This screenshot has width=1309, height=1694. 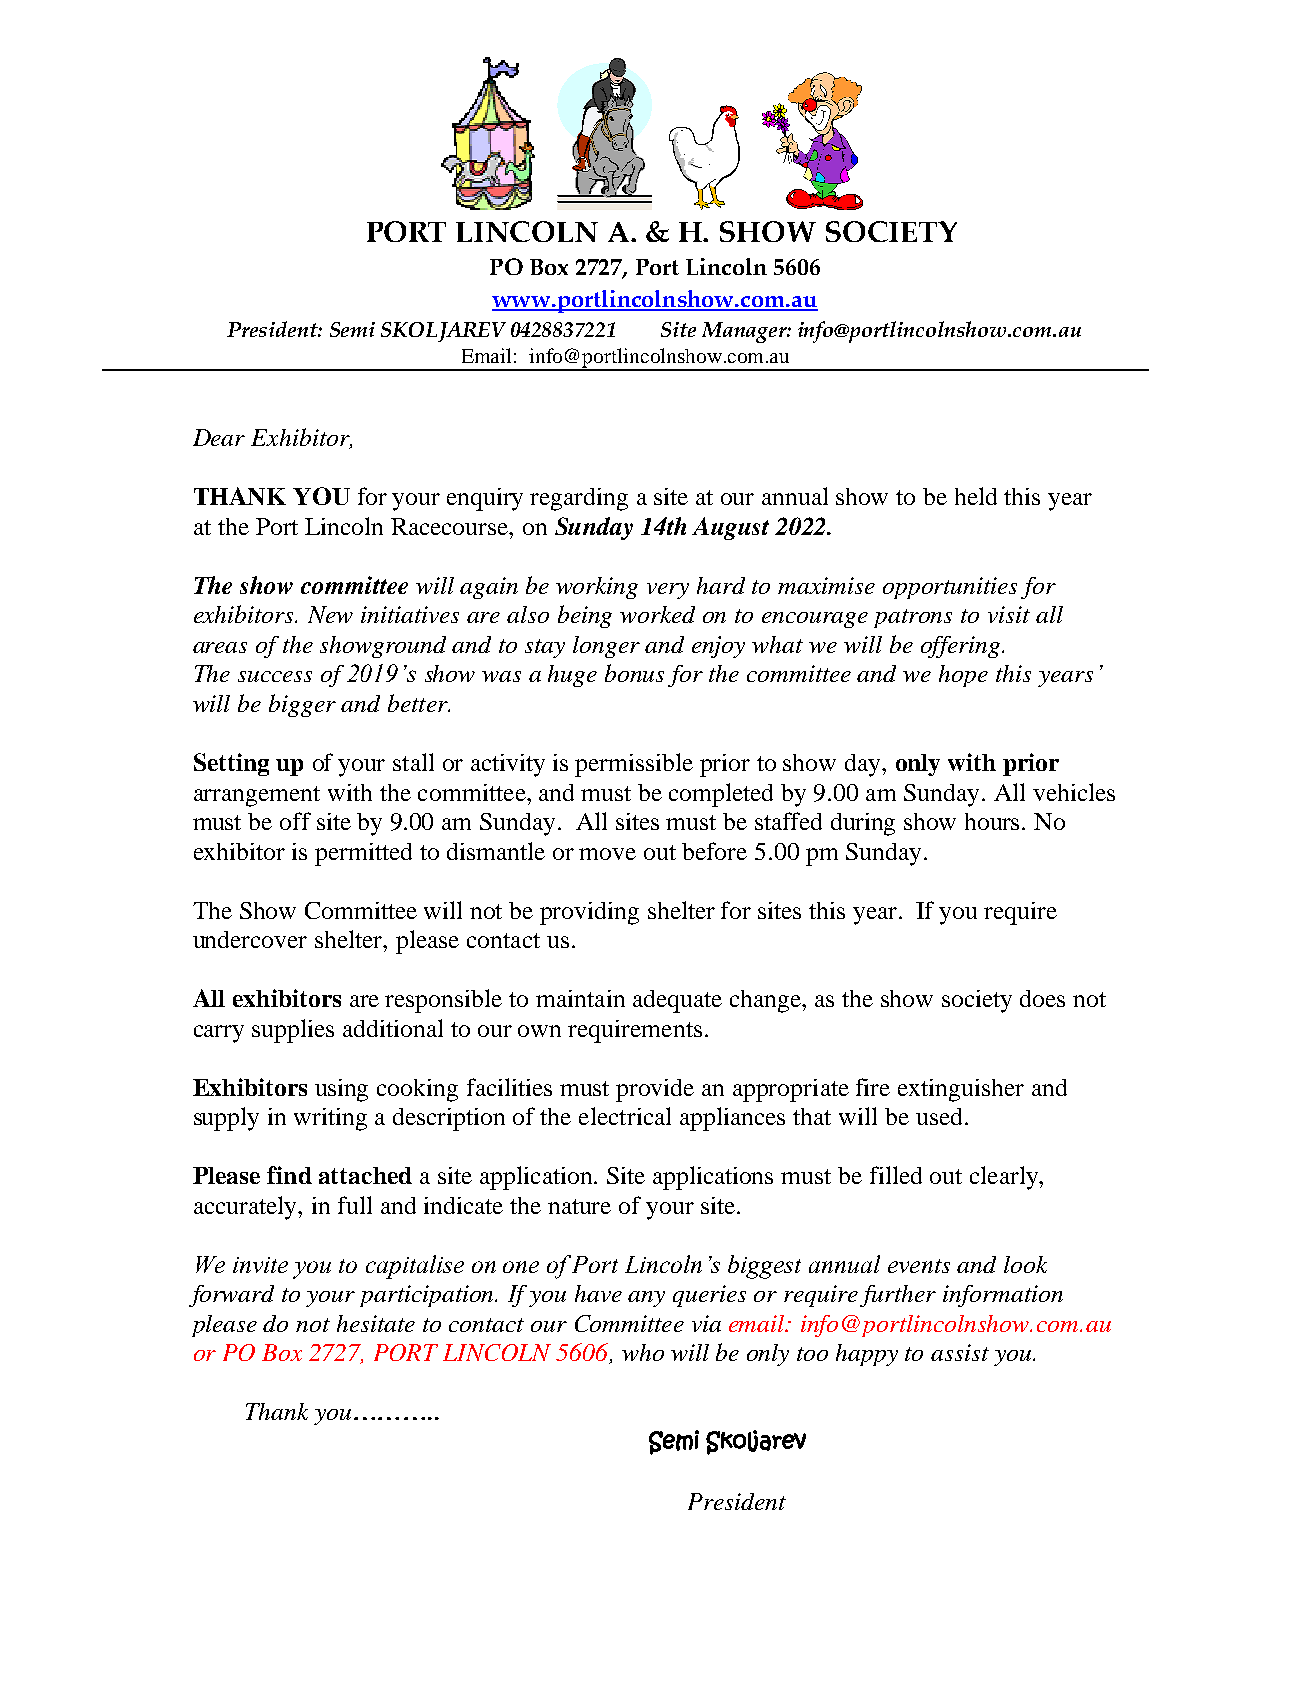 What do you see at coordinates (939, 1116) in the screenshot?
I see `used` at bounding box center [939, 1116].
